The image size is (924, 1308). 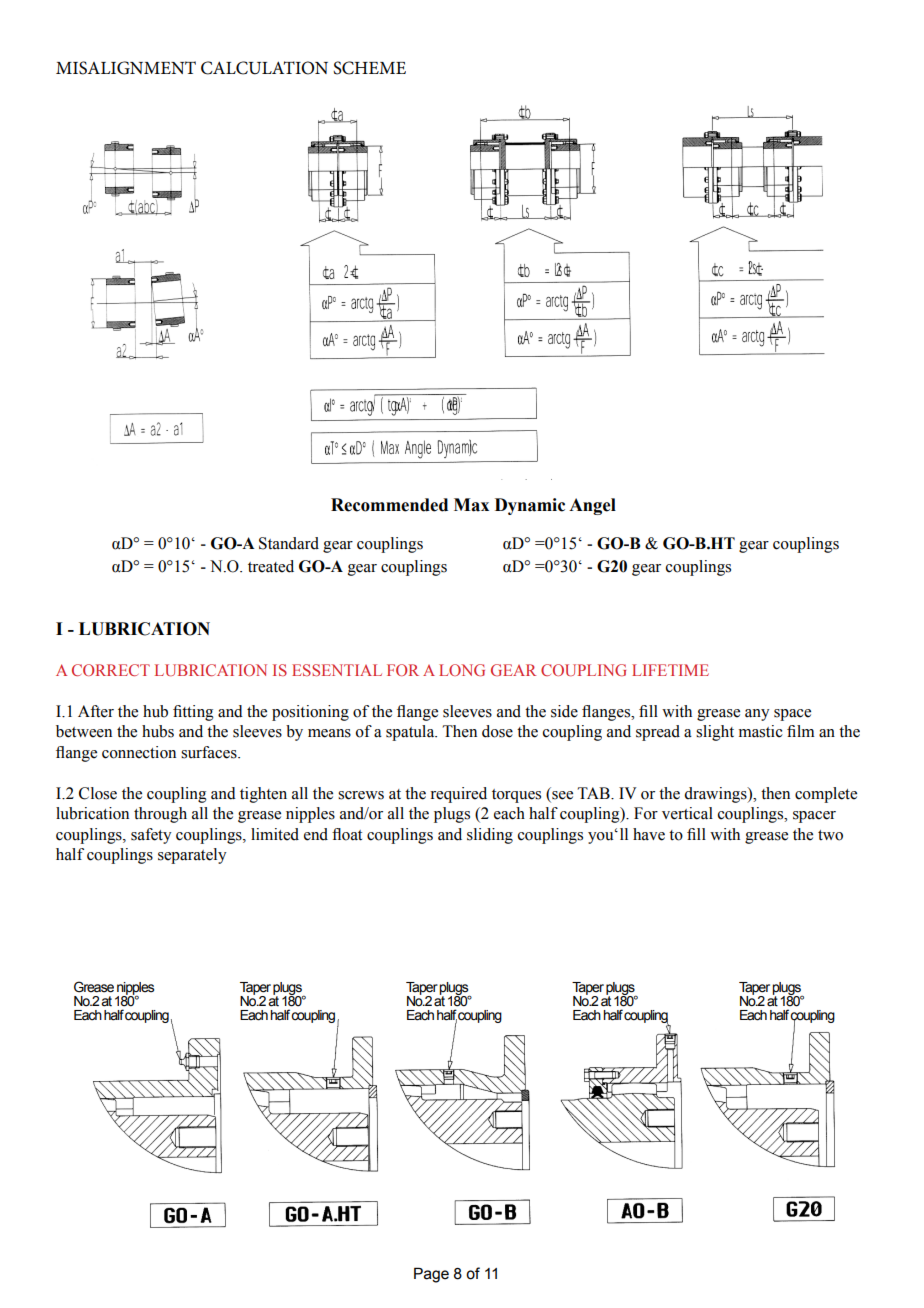 I want to click on two, so click(x=830, y=835).
